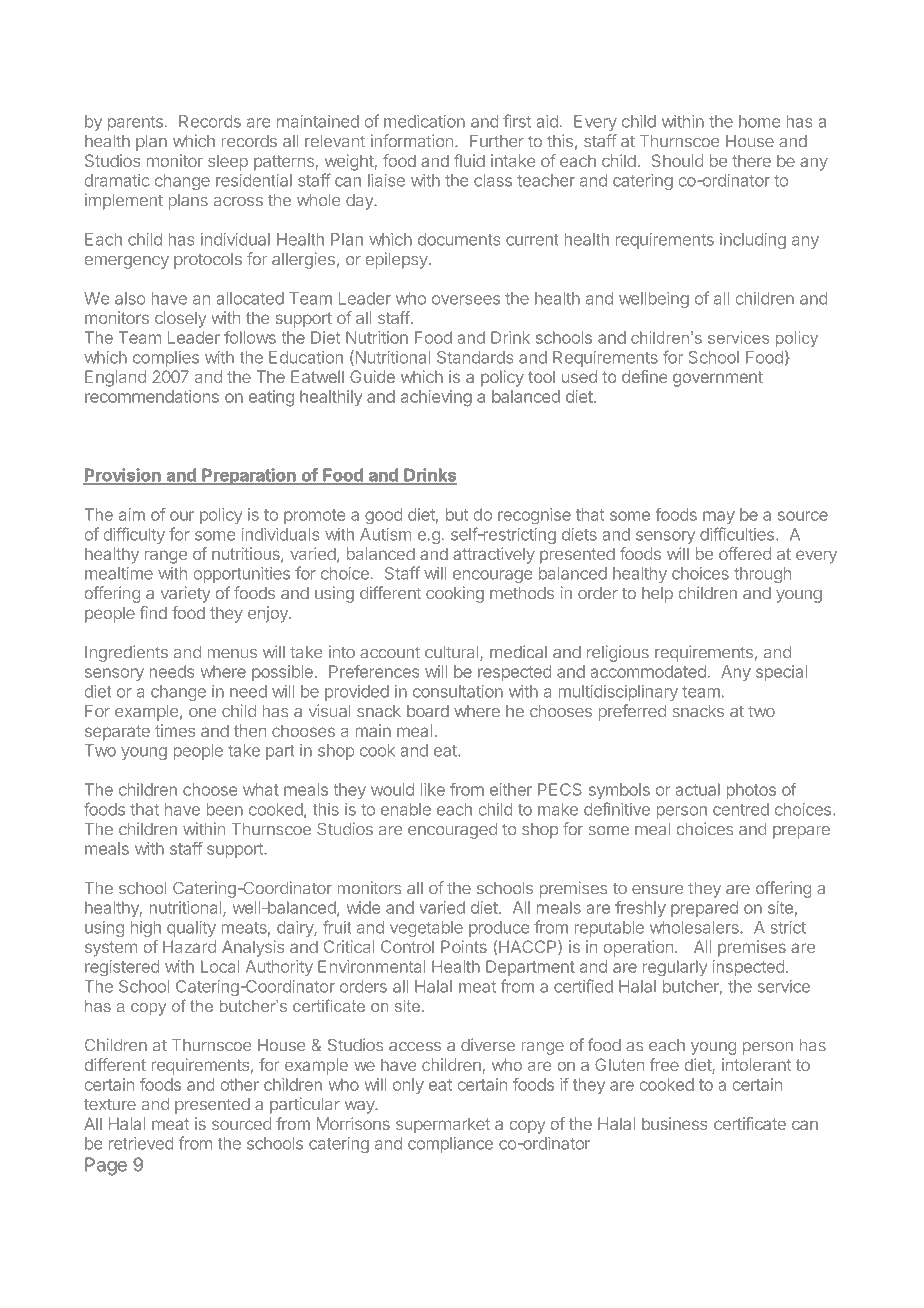 Image resolution: width=924 pixels, height=1308 pixels. I want to click on fluid, so click(469, 160).
